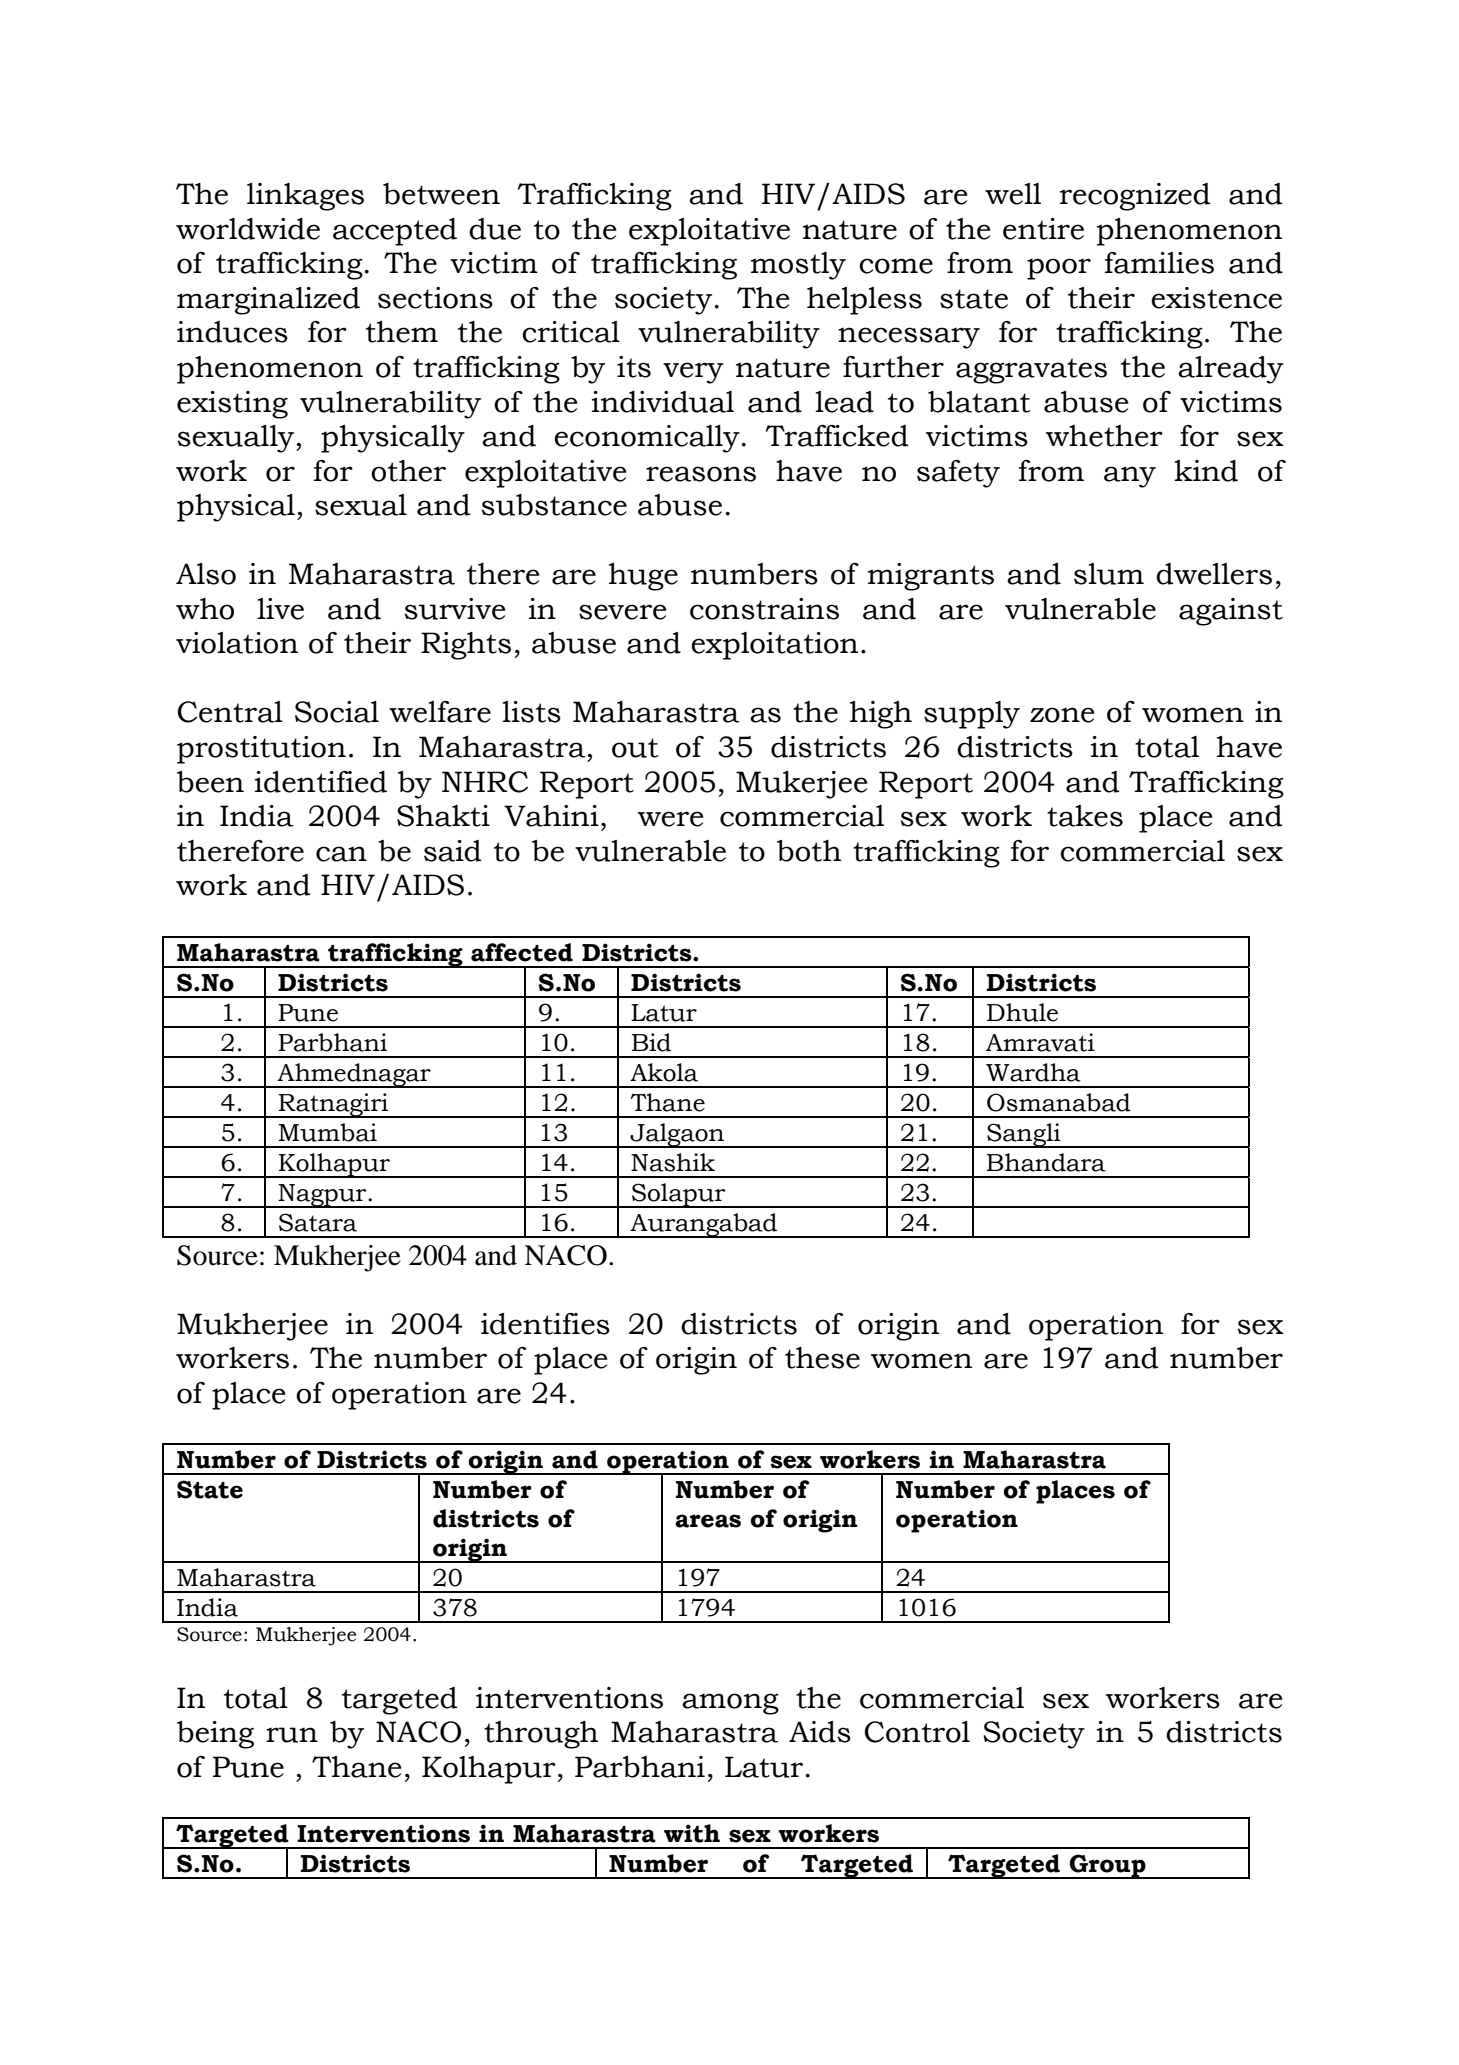 The image size is (1459, 2065). What do you see at coordinates (670, 819) in the screenshot?
I see `were` at bounding box center [670, 819].
